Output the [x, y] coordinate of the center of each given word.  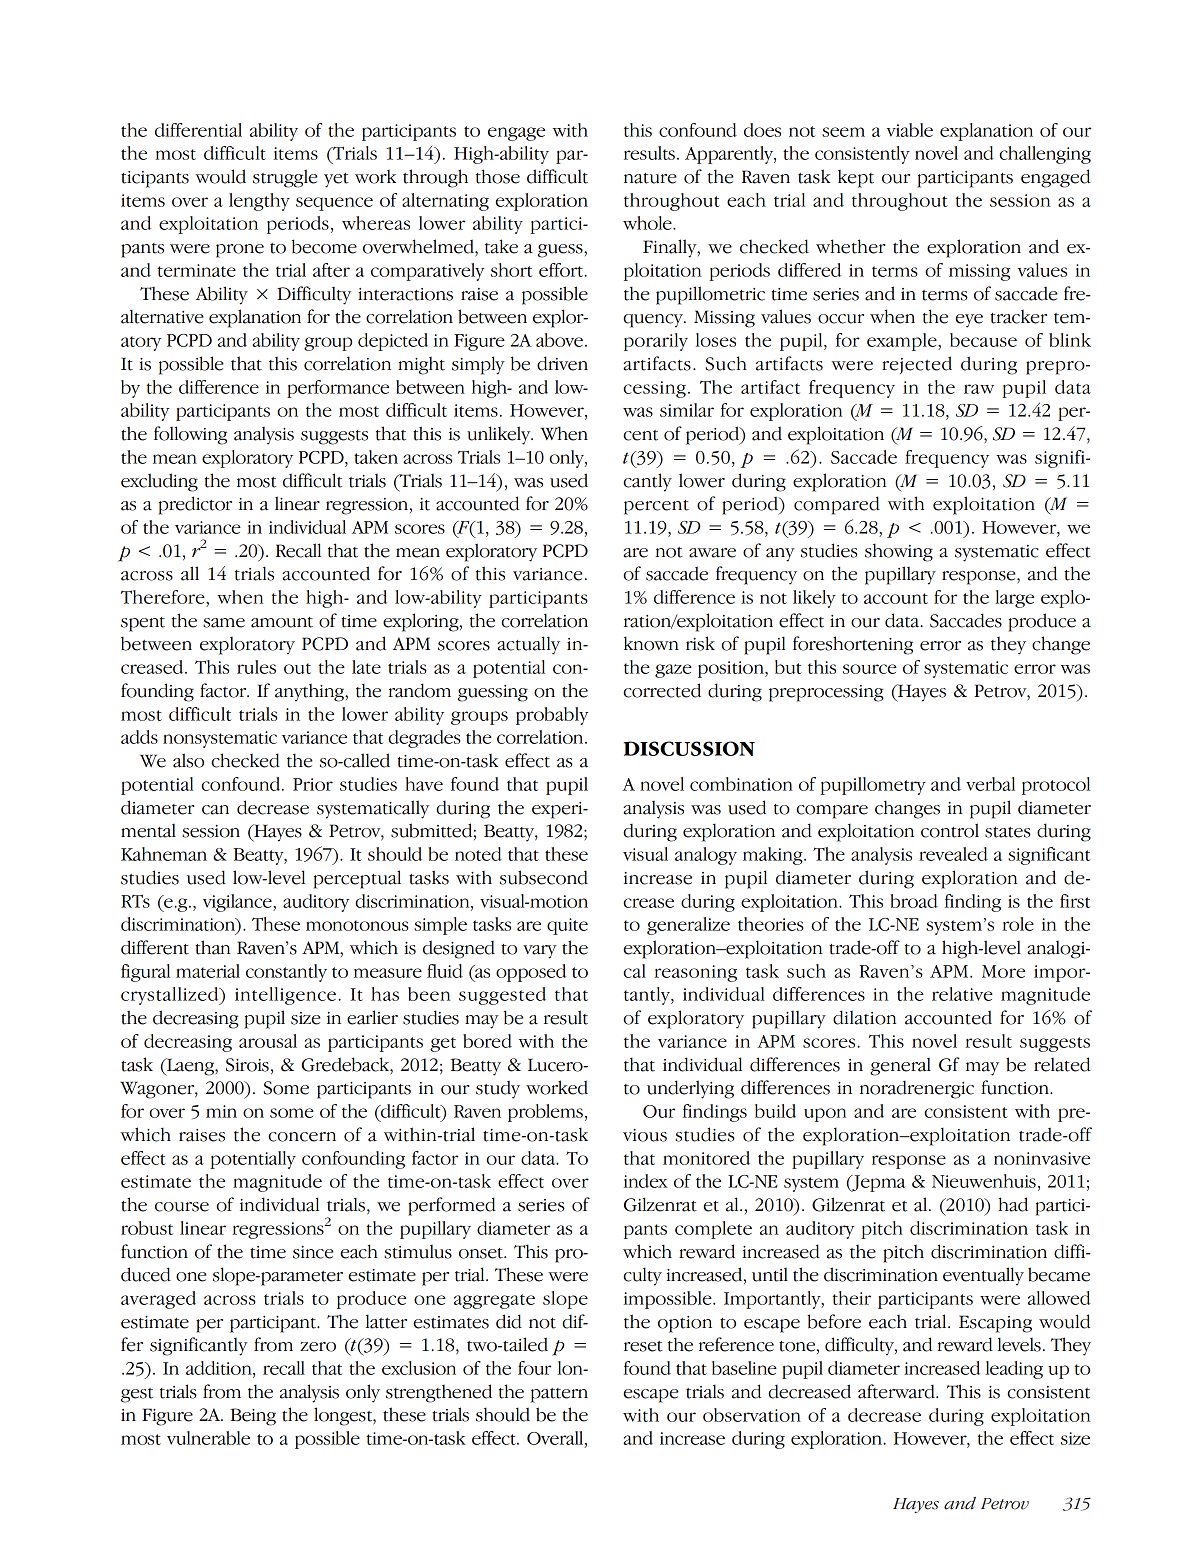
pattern [559, 1395]
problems [545, 1113]
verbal [990, 784]
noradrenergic [917, 1089]
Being [253, 1417]
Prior [313, 784]
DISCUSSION [689, 748]
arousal [268, 1041]
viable [910, 130]
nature [650, 178]
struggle [285, 178]
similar [687, 410]
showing [899, 552]
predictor [195, 505]
